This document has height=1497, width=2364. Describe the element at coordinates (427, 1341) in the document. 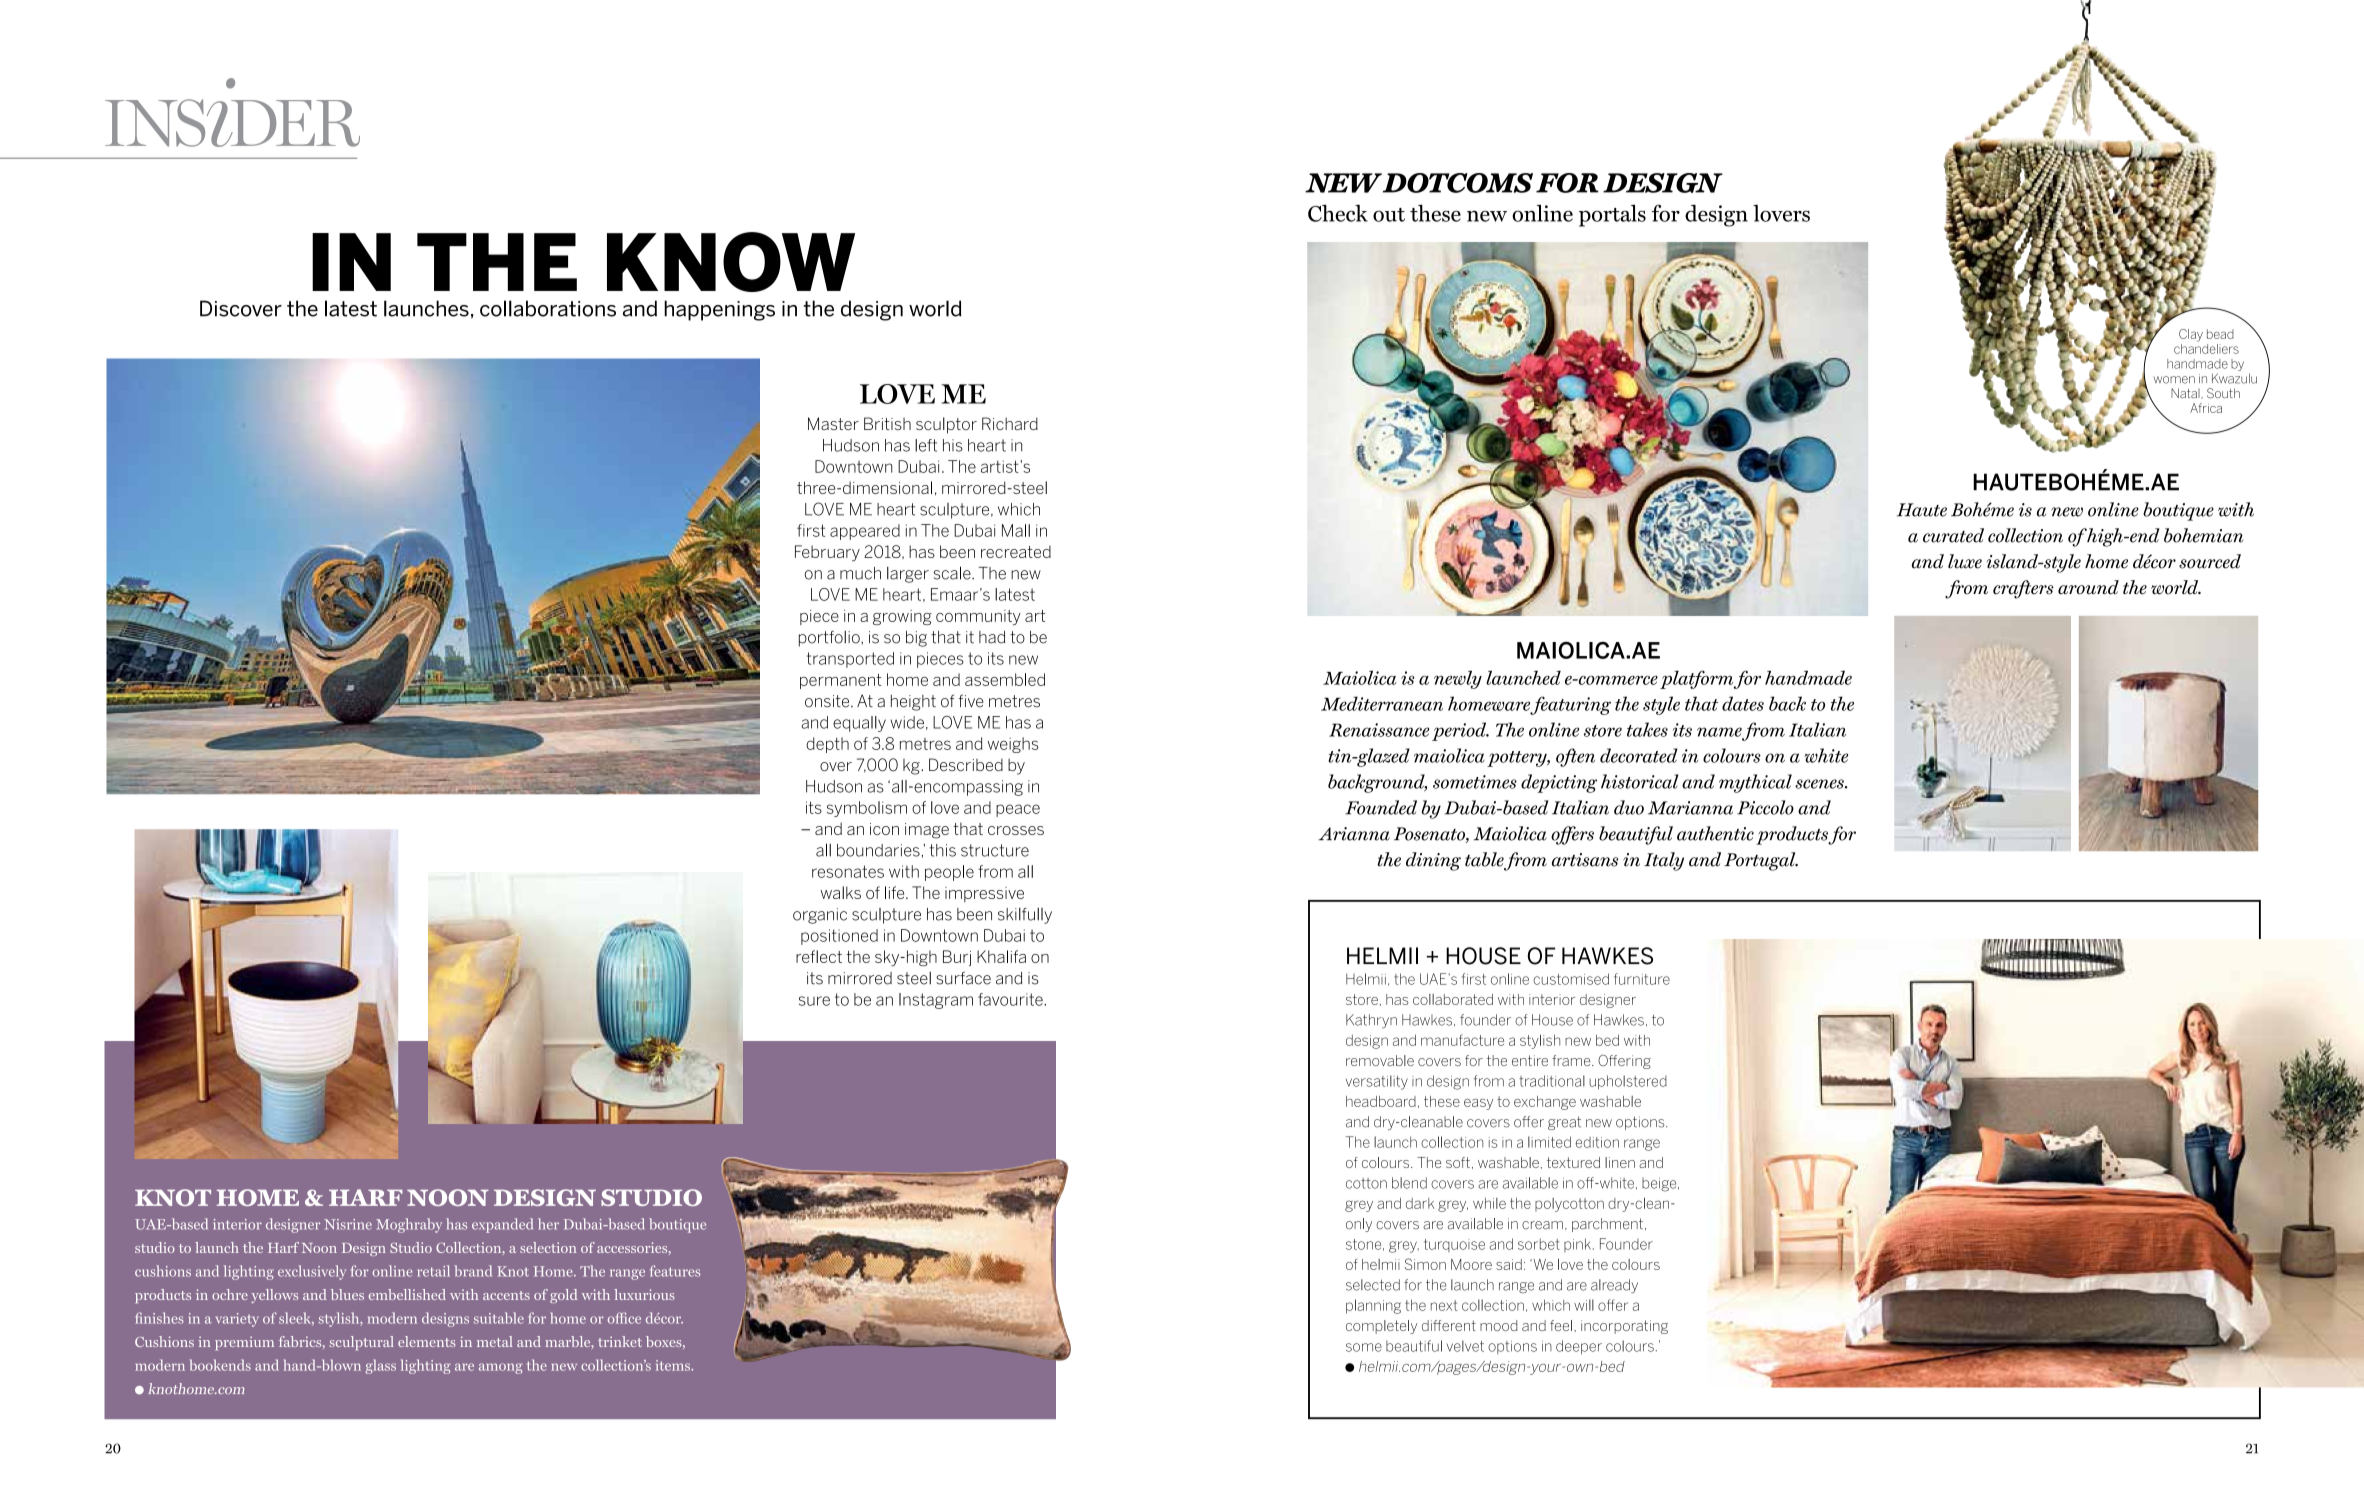

I see `elements` at that location.
